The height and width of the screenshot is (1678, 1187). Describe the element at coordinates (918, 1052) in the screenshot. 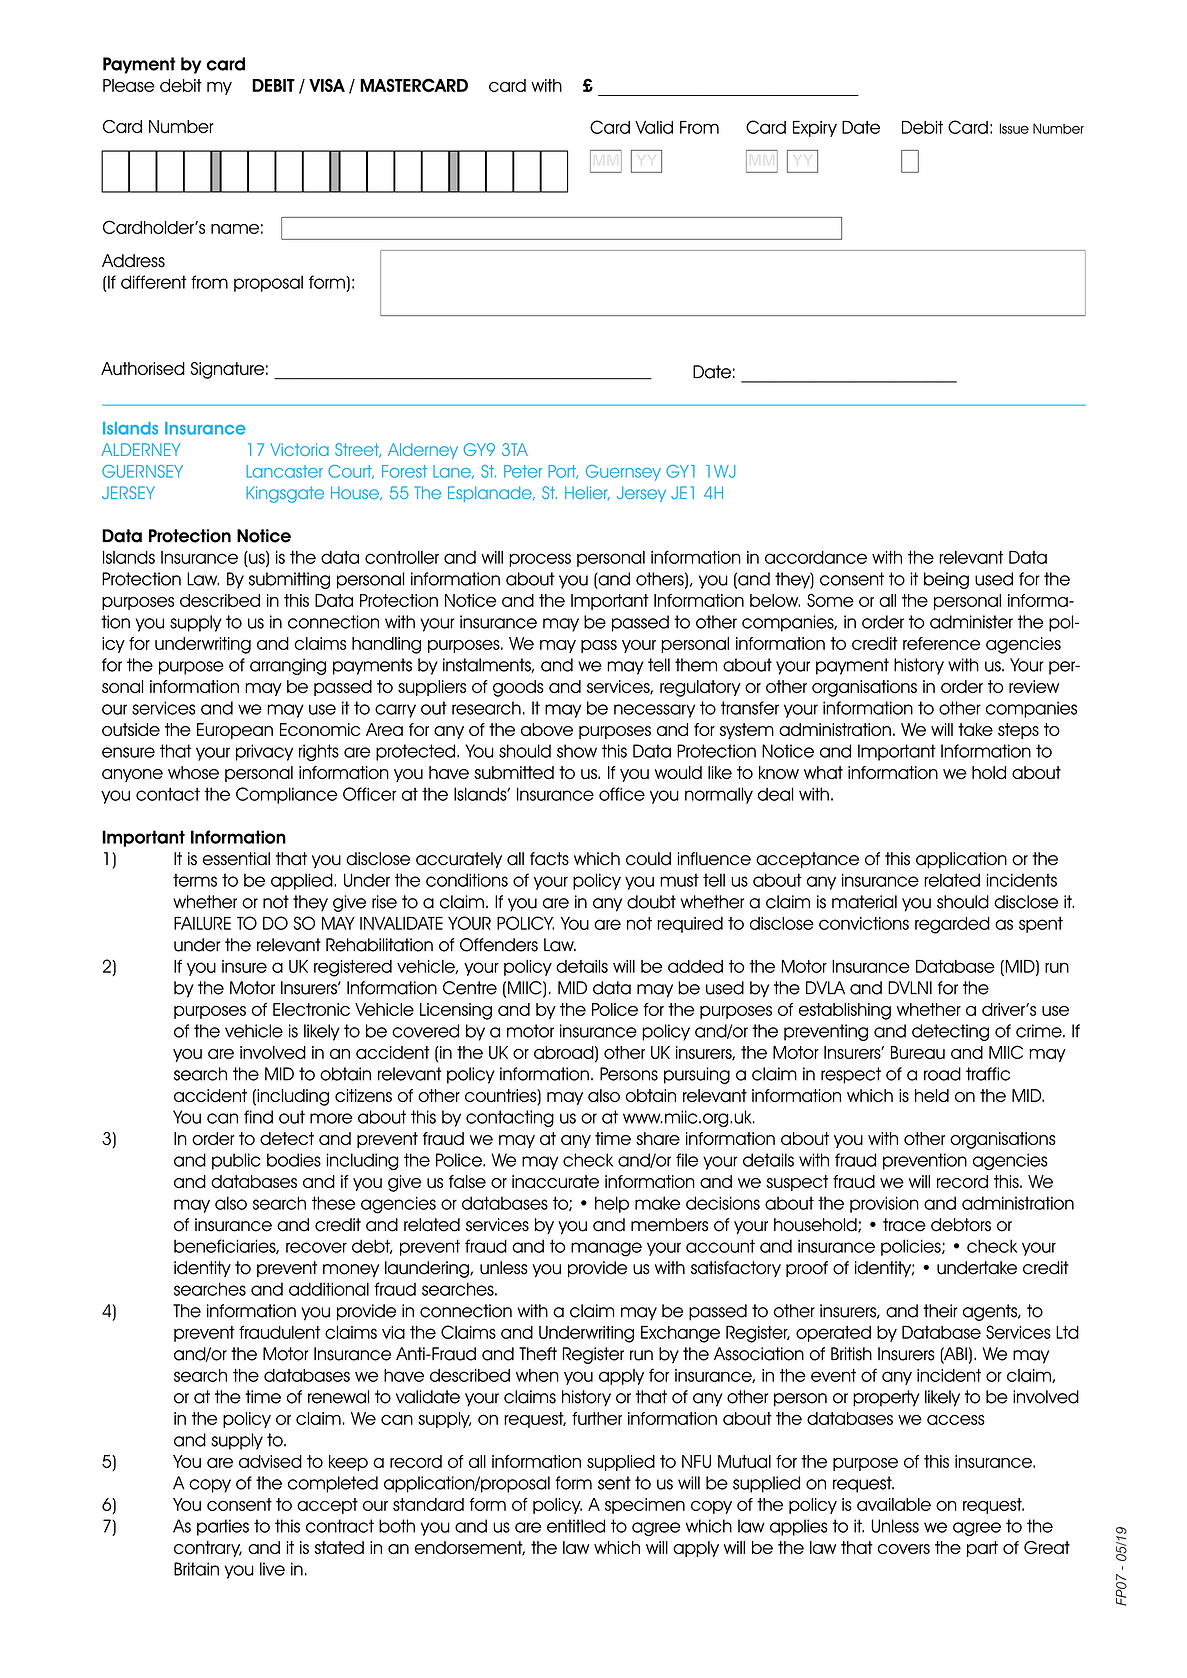

I see `Bureau` at that location.
